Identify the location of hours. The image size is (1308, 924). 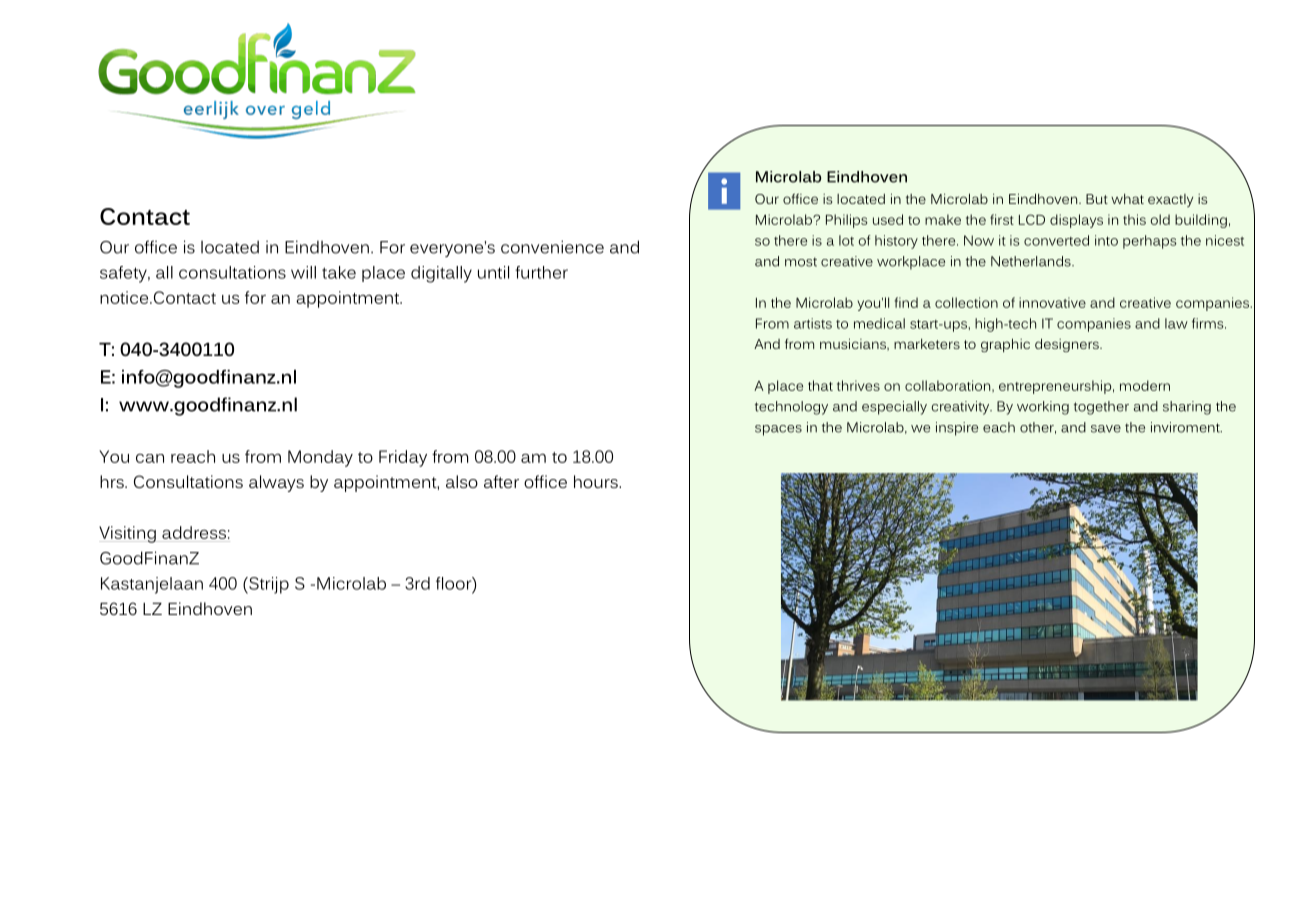
(597, 481).
